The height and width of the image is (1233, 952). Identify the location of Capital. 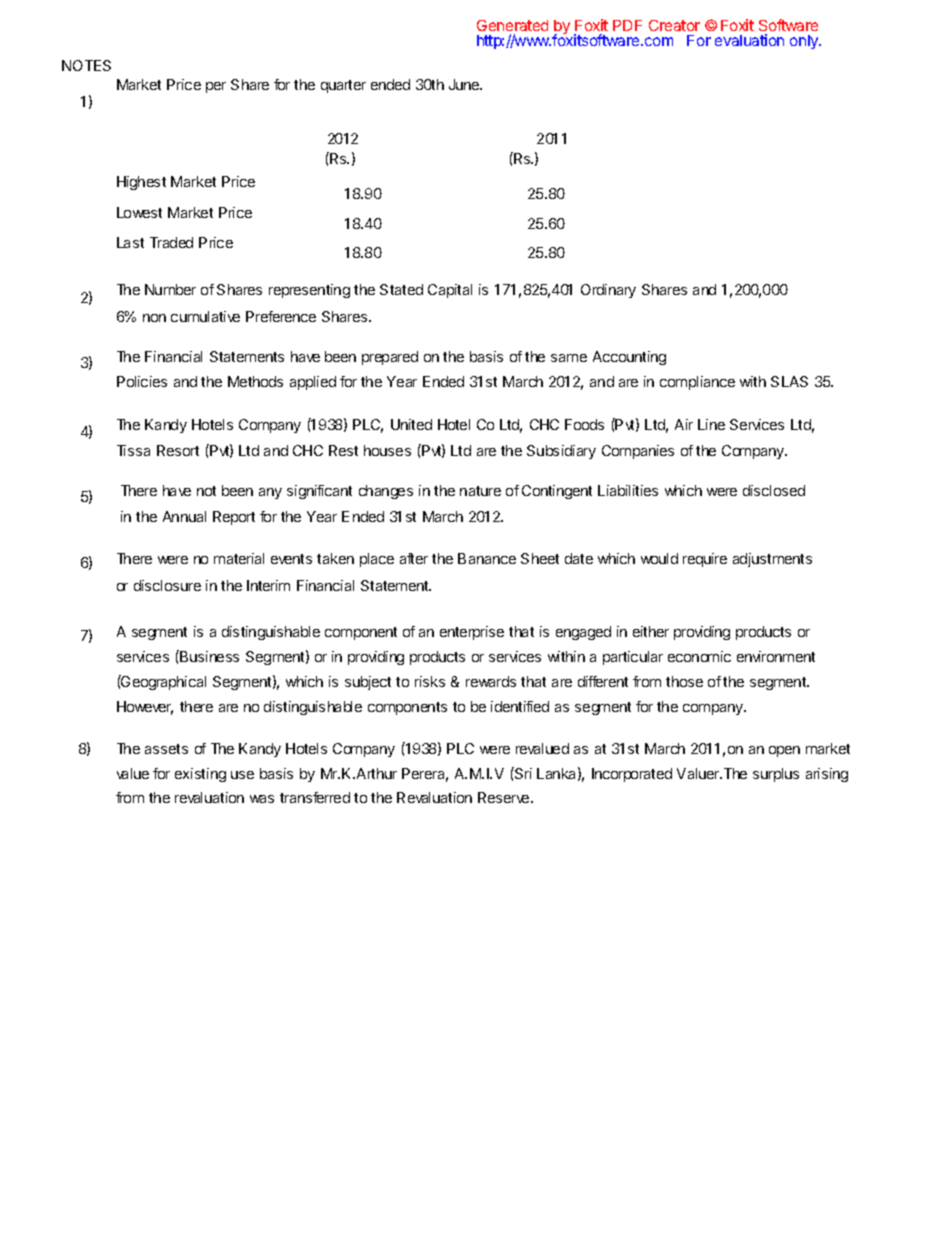
(450, 291).
